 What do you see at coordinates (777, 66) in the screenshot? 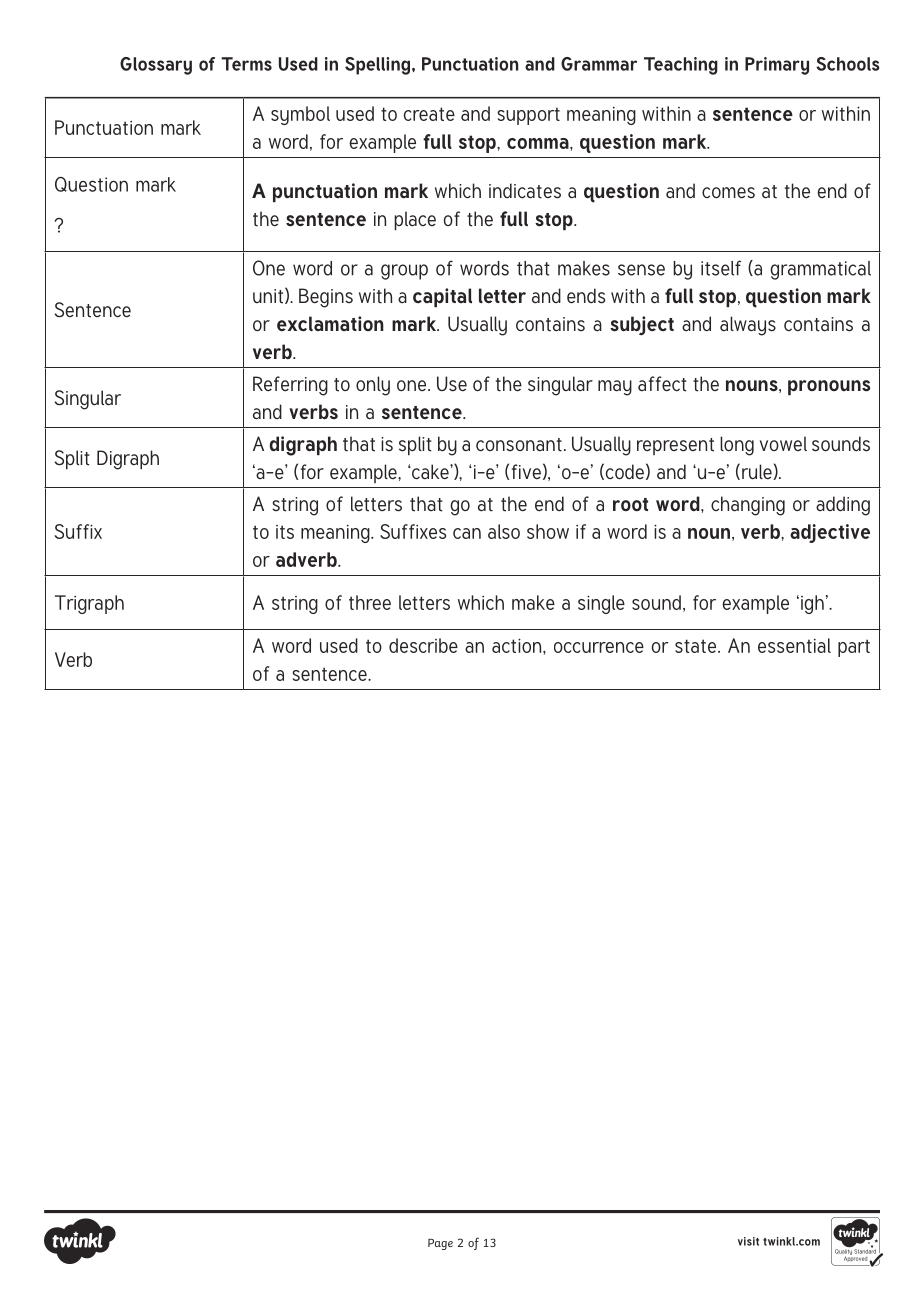
I see `Primary` at bounding box center [777, 66].
